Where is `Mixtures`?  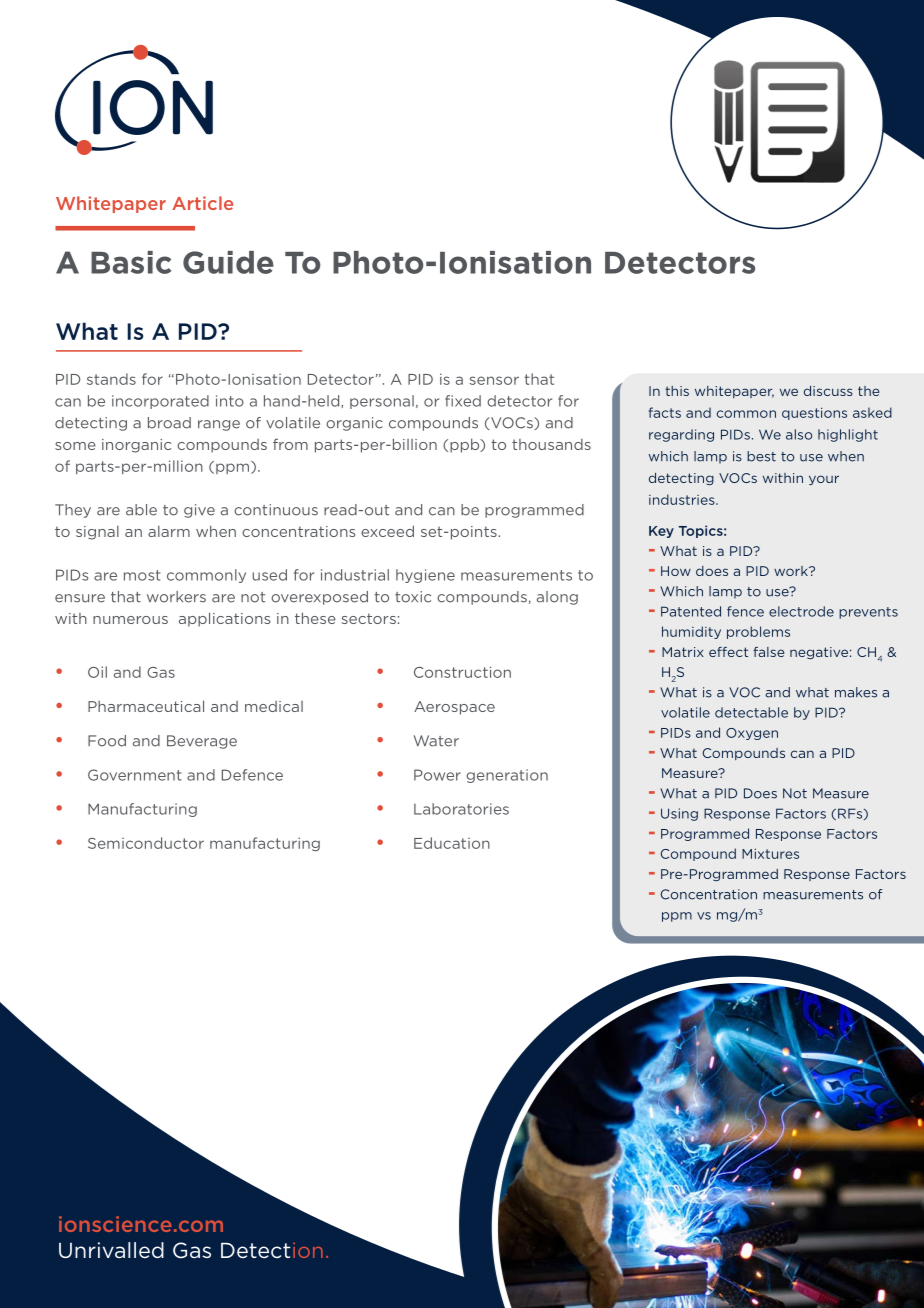
Mixtures is located at coordinates (770, 854).
